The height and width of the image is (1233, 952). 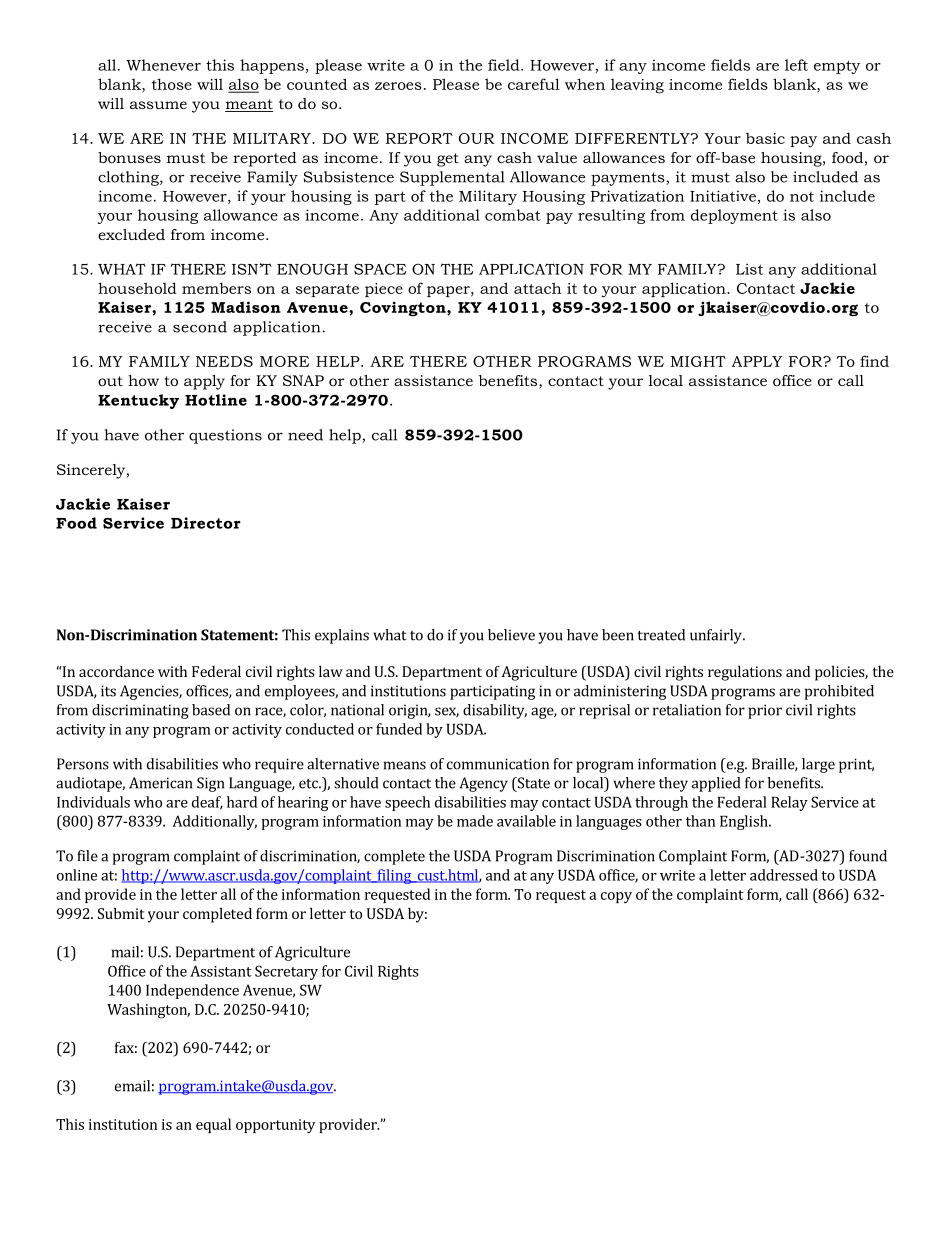 What do you see at coordinates (213, 1125) in the image?
I see `equal` at bounding box center [213, 1125].
